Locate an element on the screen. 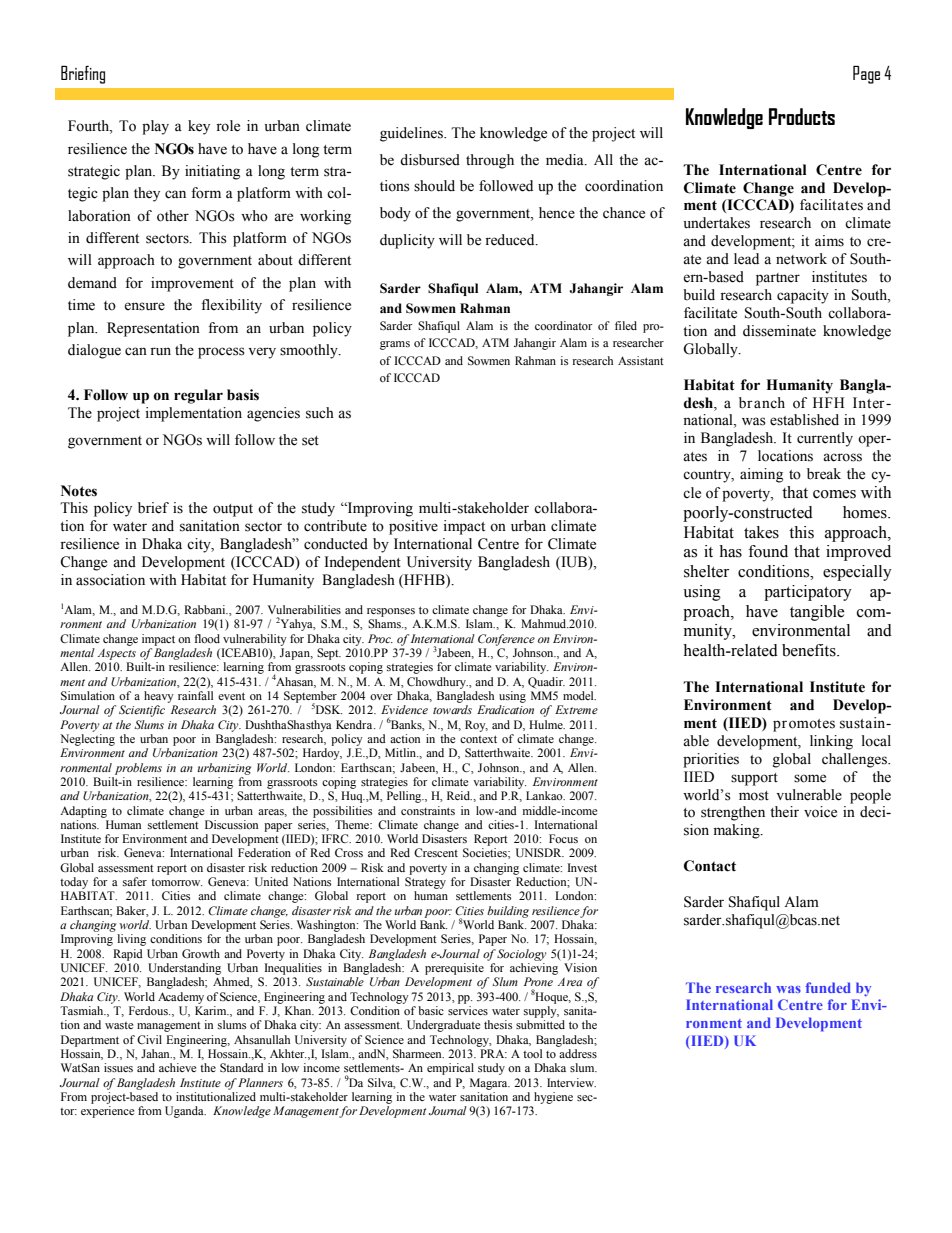 This screenshot has height=1233, width=952. Crescent is located at coordinates (436, 852).
